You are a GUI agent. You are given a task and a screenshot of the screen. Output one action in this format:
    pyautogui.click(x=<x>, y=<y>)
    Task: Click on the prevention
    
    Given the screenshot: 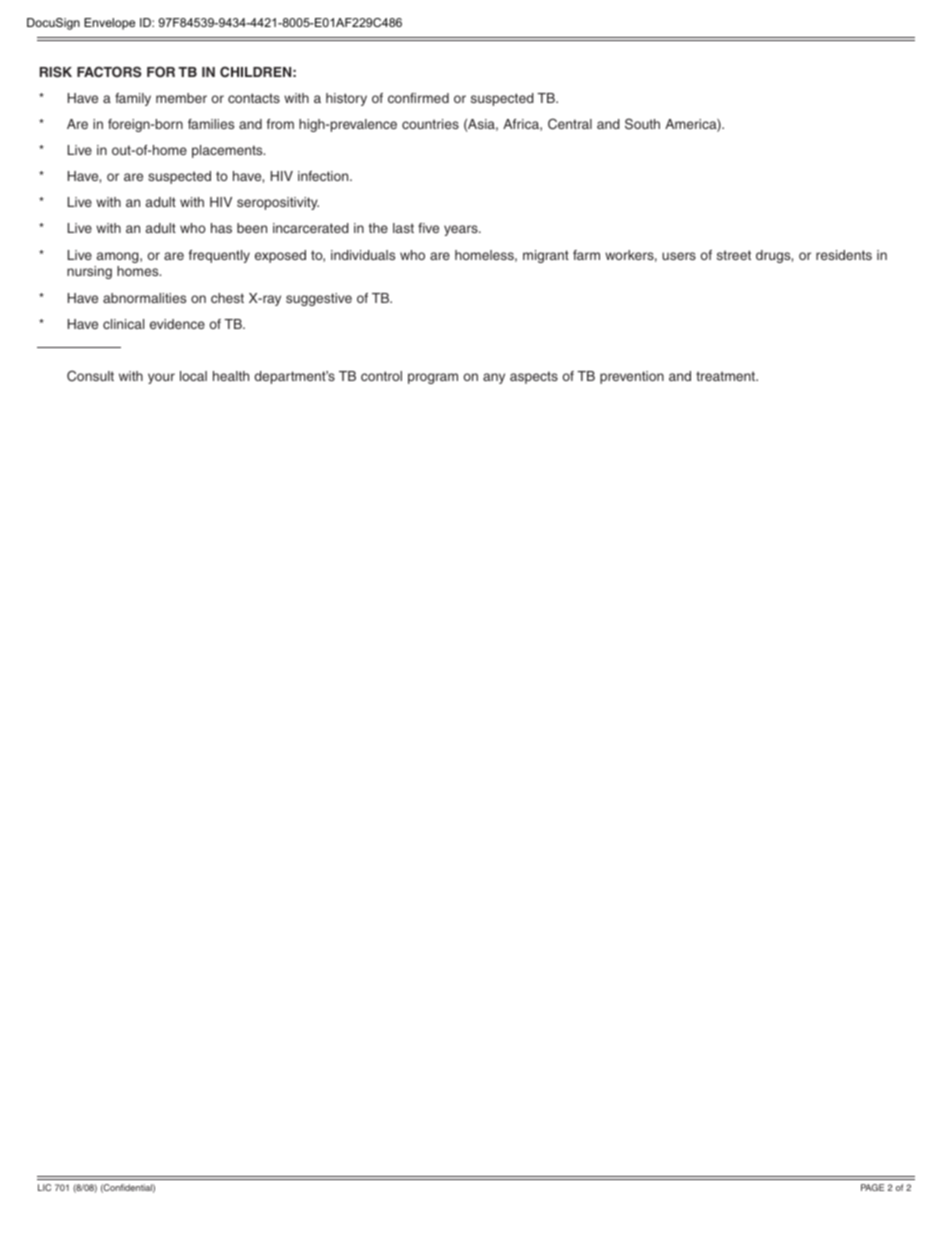 What is the action you would take?
    pyautogui.click(x=632, y=377)
